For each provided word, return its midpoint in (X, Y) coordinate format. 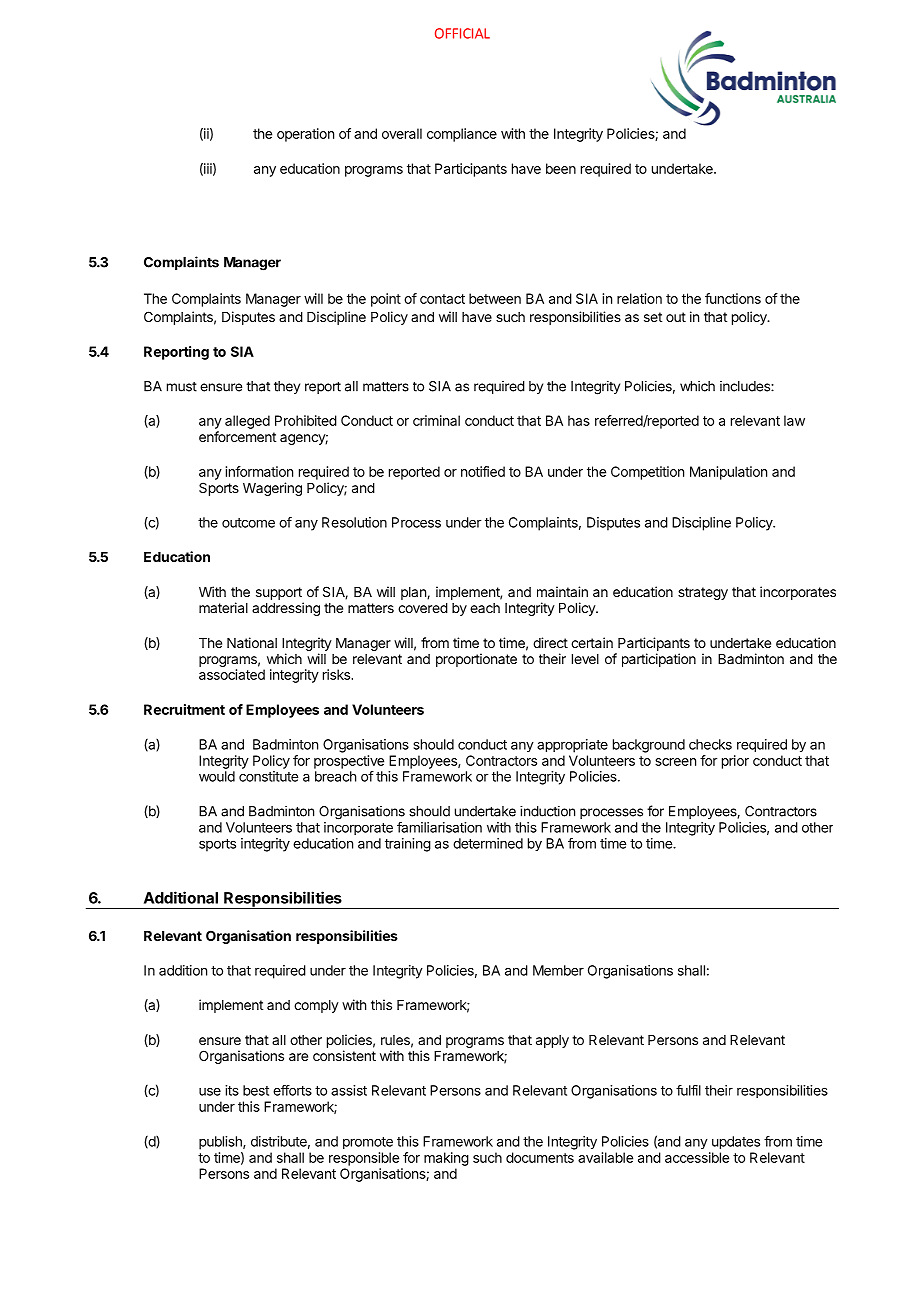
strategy (703, 593)
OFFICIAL (462, 33)
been (561, 168)
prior (735, 762)
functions (733, 298)
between (495, 298)
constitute (268, 776)
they (287, 387)
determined (488, 843)
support (279, 593)
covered (423, 608)
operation (305, 135)
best (256, 1090)
